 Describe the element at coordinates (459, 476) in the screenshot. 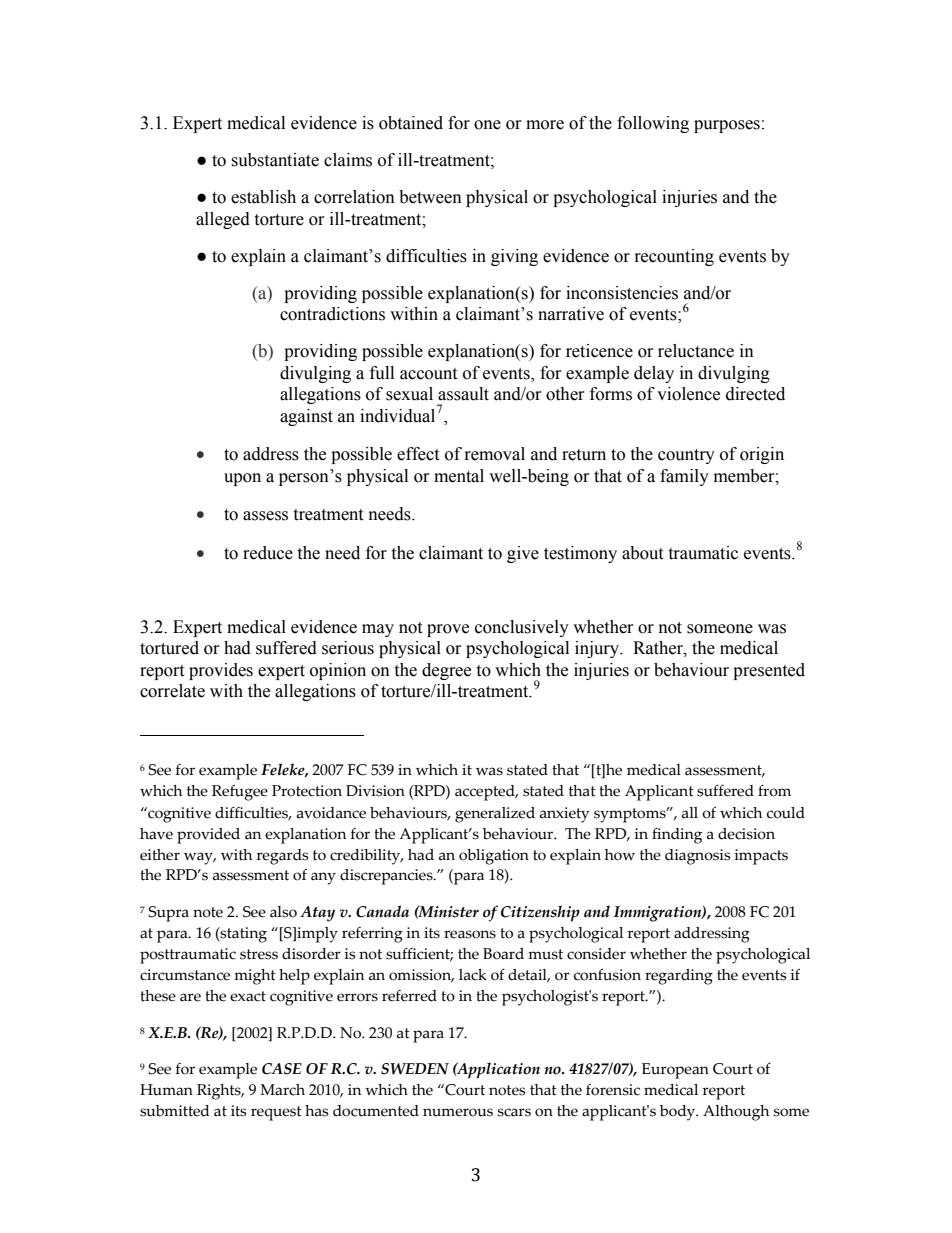

I see `mental` at that location.
